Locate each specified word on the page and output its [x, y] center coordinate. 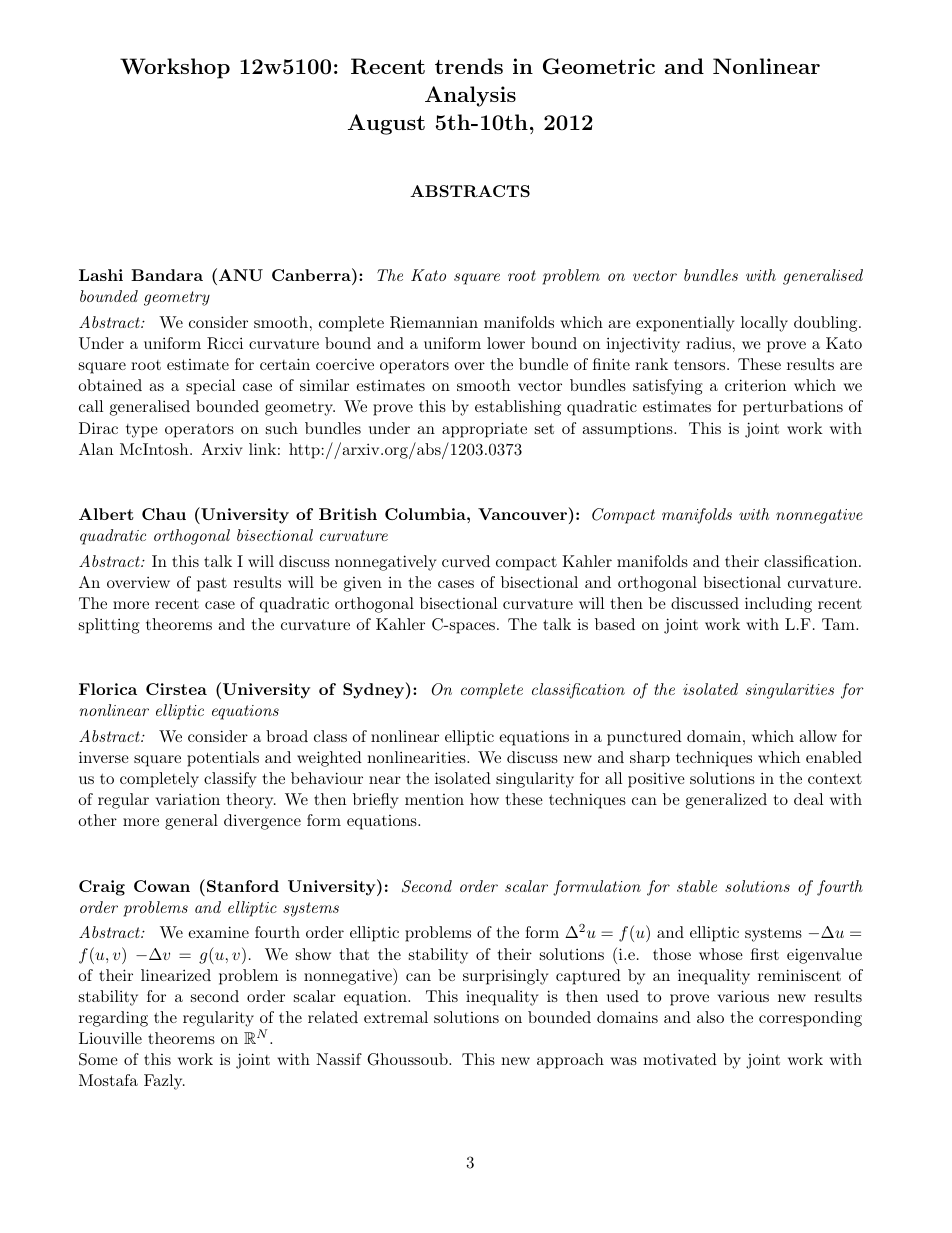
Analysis [470, 96]
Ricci [225, 343]
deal [808, 799]
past [212, 584]
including [778, 605]
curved [466, 561]
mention [434, 799]
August [386, 124]
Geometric [599, 66]
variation [187, 799]
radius [708, 343]
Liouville [110, 1038]
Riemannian [434, 322]
